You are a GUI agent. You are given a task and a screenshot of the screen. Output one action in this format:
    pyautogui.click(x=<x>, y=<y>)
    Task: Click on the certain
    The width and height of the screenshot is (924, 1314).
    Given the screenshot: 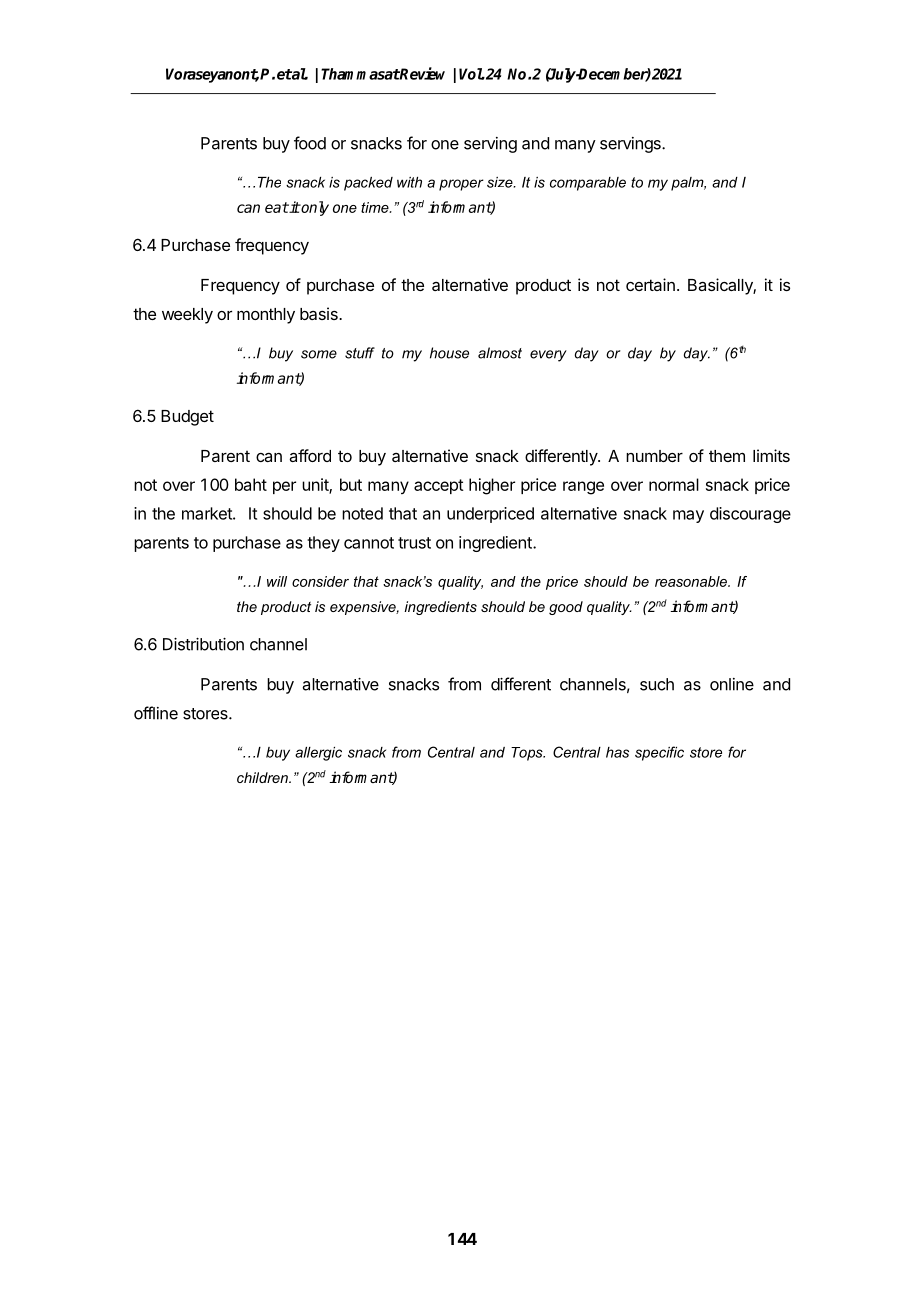 What is the action you would take?
    pyautogui.click(x=650, y=284)
